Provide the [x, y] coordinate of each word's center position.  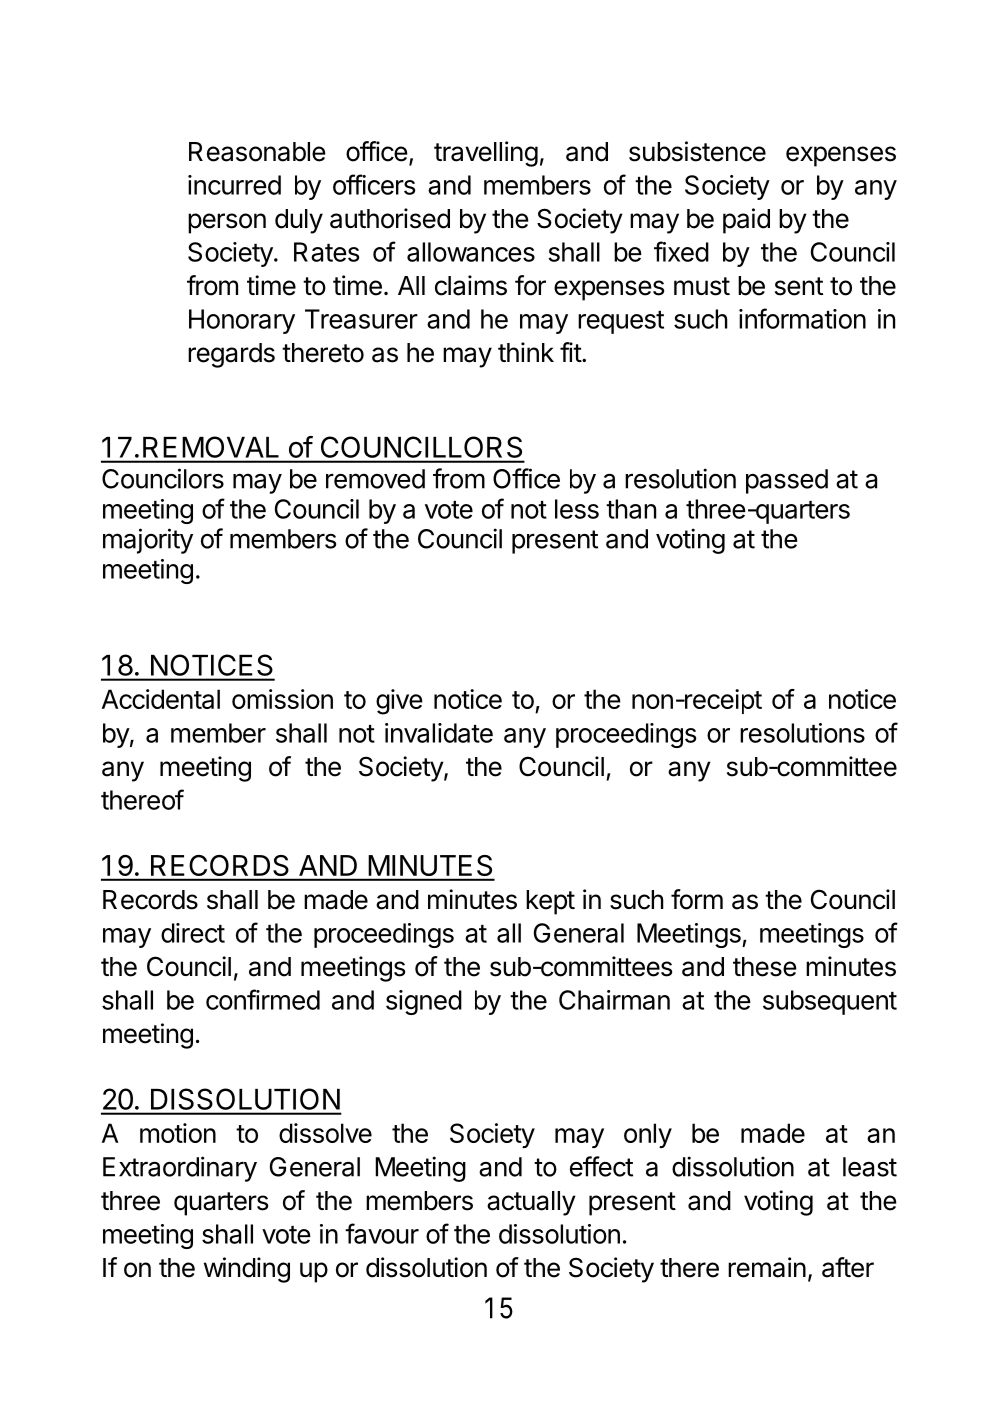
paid [746, 221]
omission [282, 699]
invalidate [439, 733]
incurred [234, 185]
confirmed [263, 999]
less [577, 509]
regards [231, 355]
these [765, 967]
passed [787, 481]
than [631, 509]
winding [247, 1270]
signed [424, 1002]
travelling [486, 154]
